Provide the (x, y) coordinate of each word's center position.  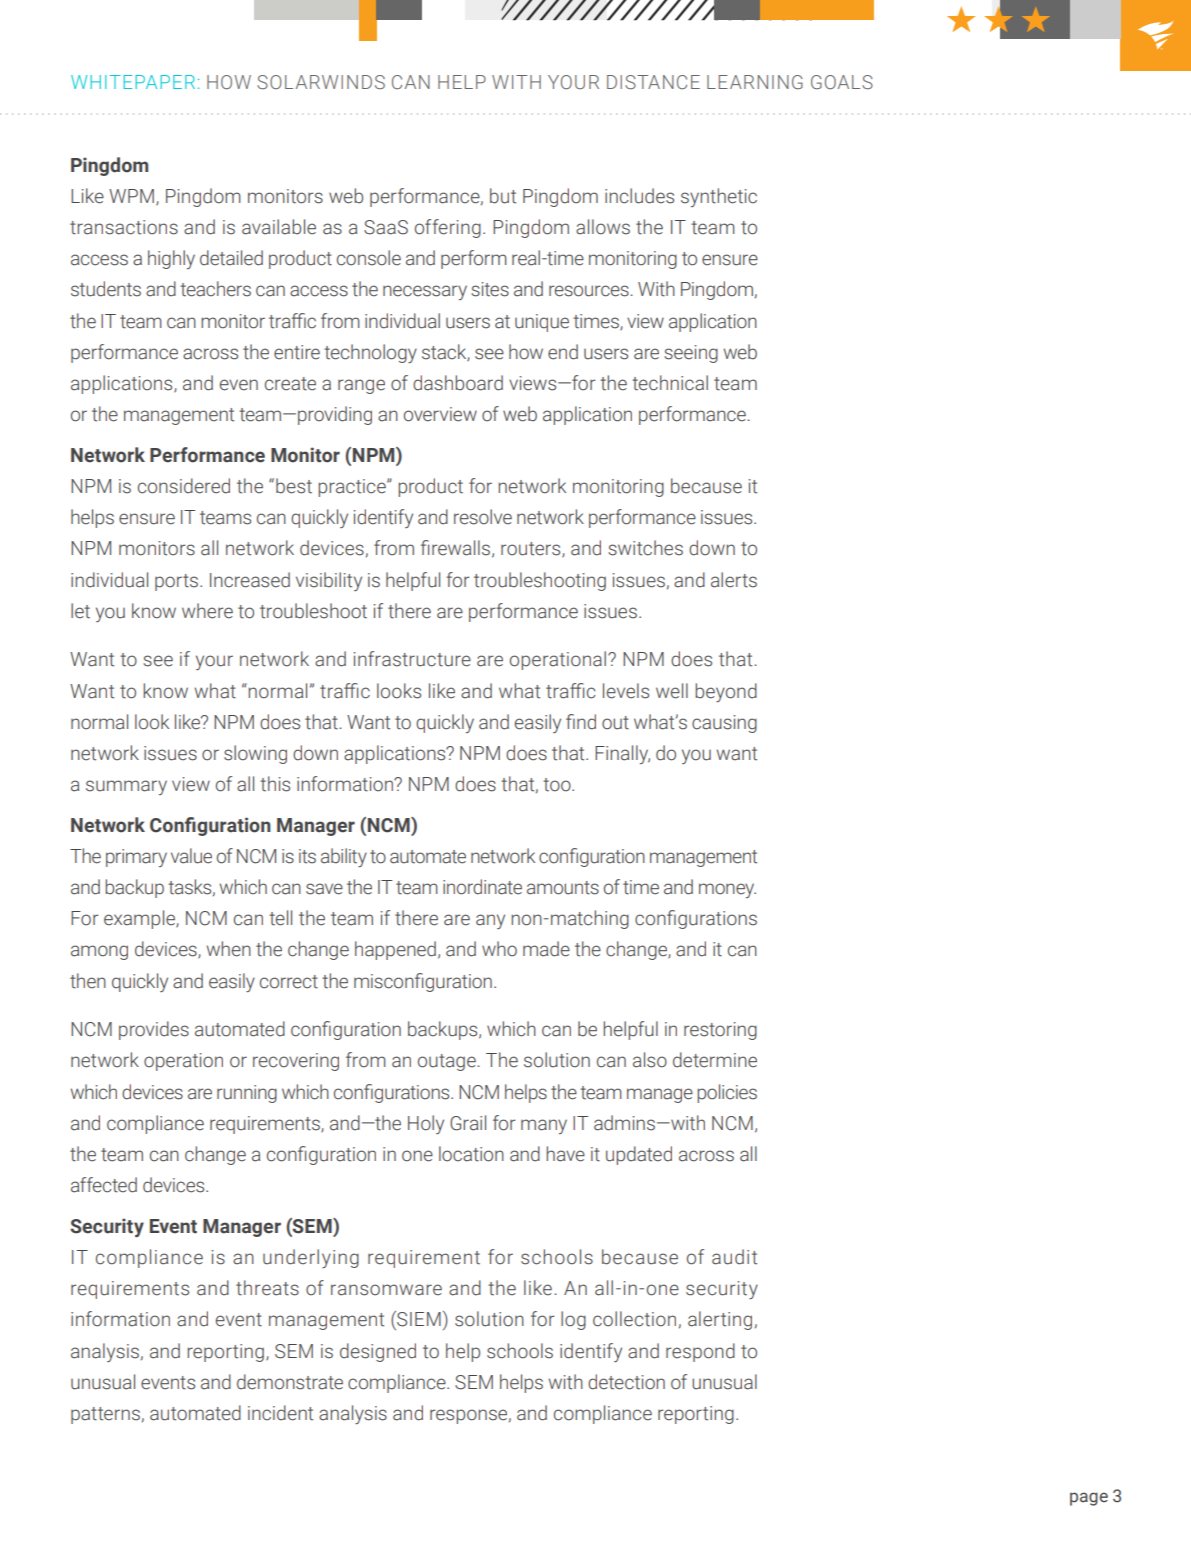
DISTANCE (653, 82)
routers (532, 550)
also (650, 1060)
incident (280, 1413)
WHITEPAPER (133, 82)
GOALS (842, 82)
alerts (734, 580)
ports (178, 582)
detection (626, 1382)
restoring (720, 1031)
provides (154, 1030)
